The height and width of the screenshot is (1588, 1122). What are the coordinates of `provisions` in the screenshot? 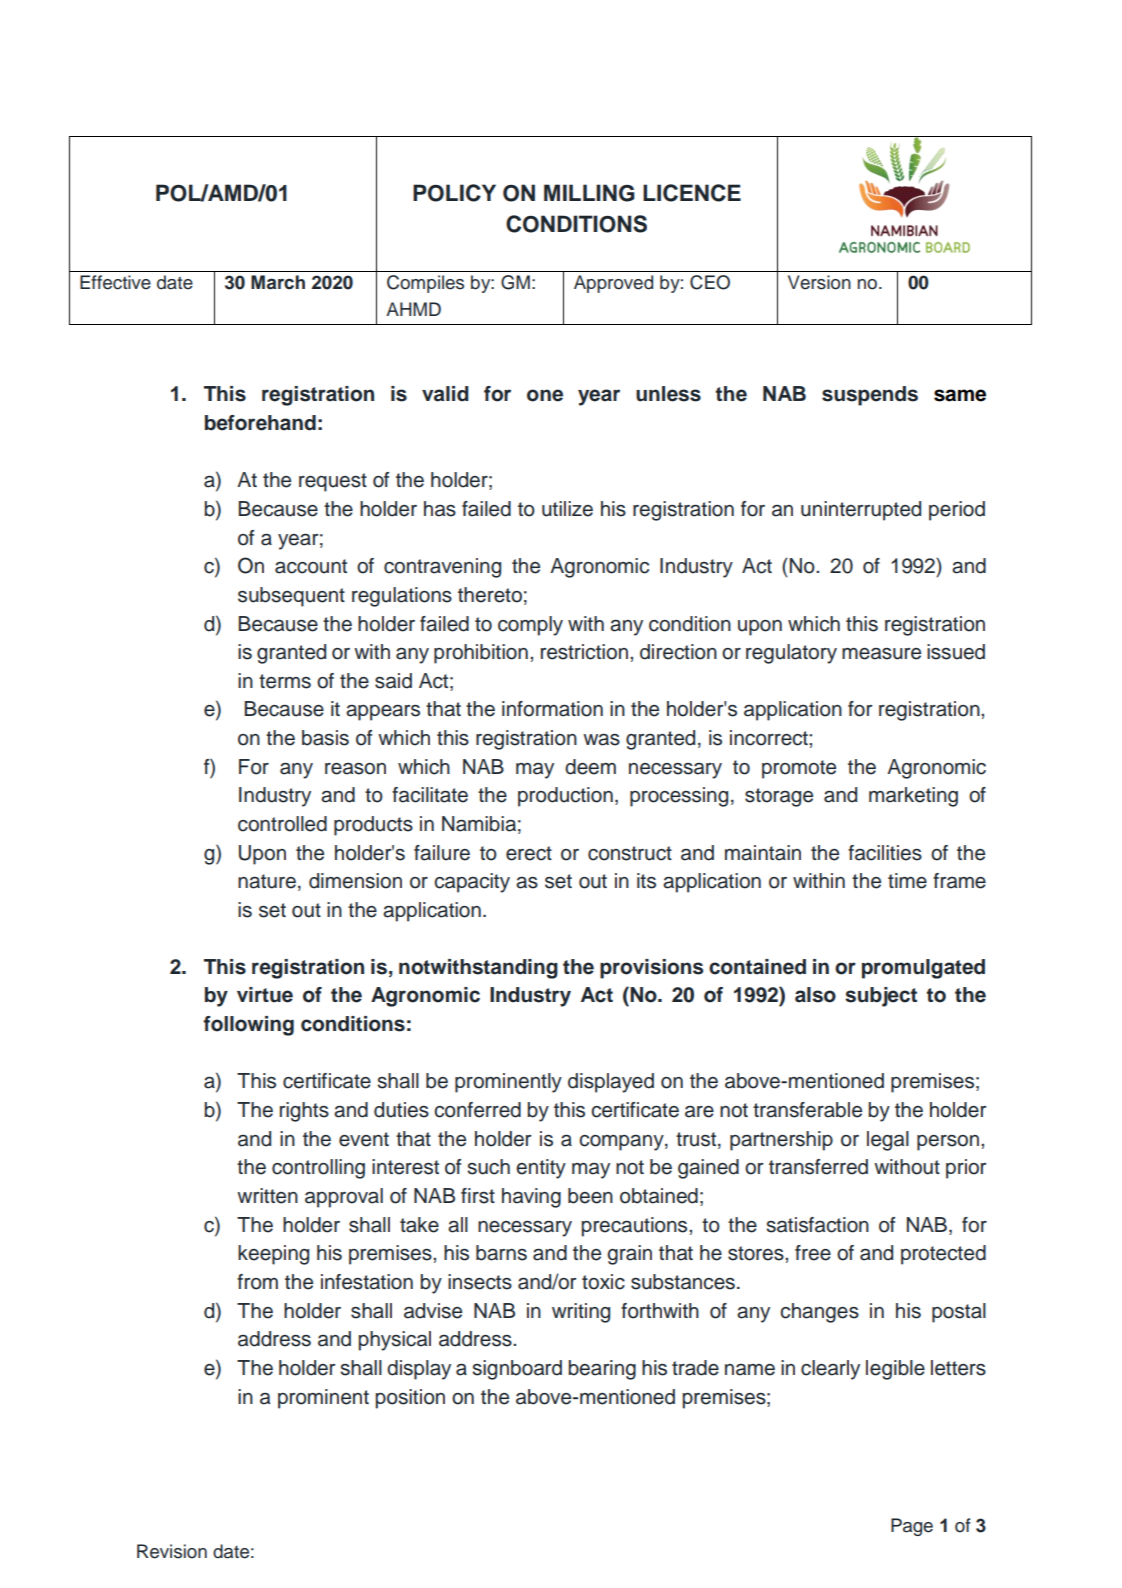 It's located at (651, 969).
